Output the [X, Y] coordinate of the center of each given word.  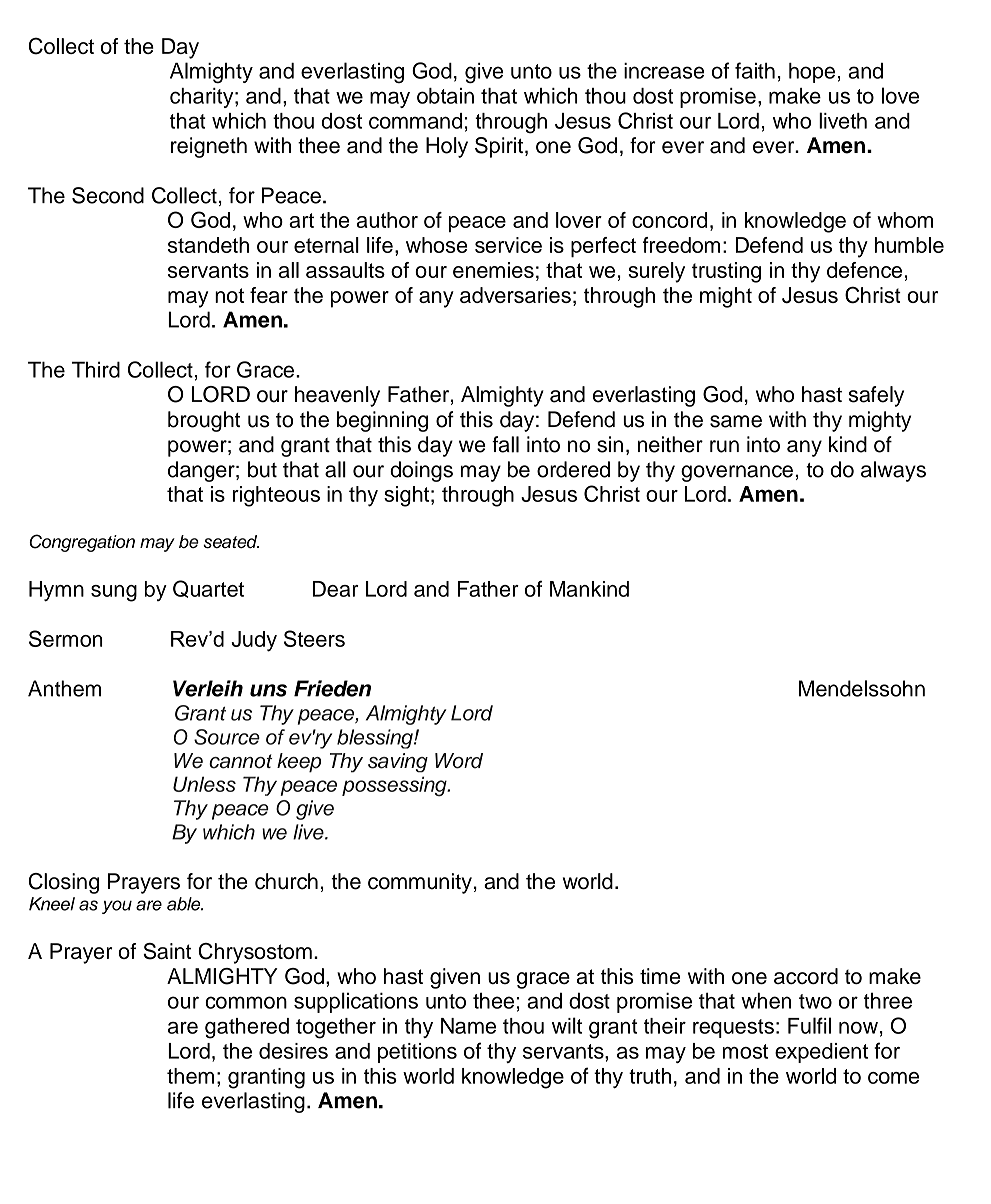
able [185, 904]
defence [864, 270]
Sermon [66, 638]
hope [812, 73]
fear [269, 295]
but [262, 469]
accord [806, 976]
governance [737, 473]
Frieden [332, 688]
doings [421, 471]
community [420, 883]
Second [108, 195]
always [893, 471]
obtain [445, 96]
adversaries [515, 295]
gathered [247, 1028]
